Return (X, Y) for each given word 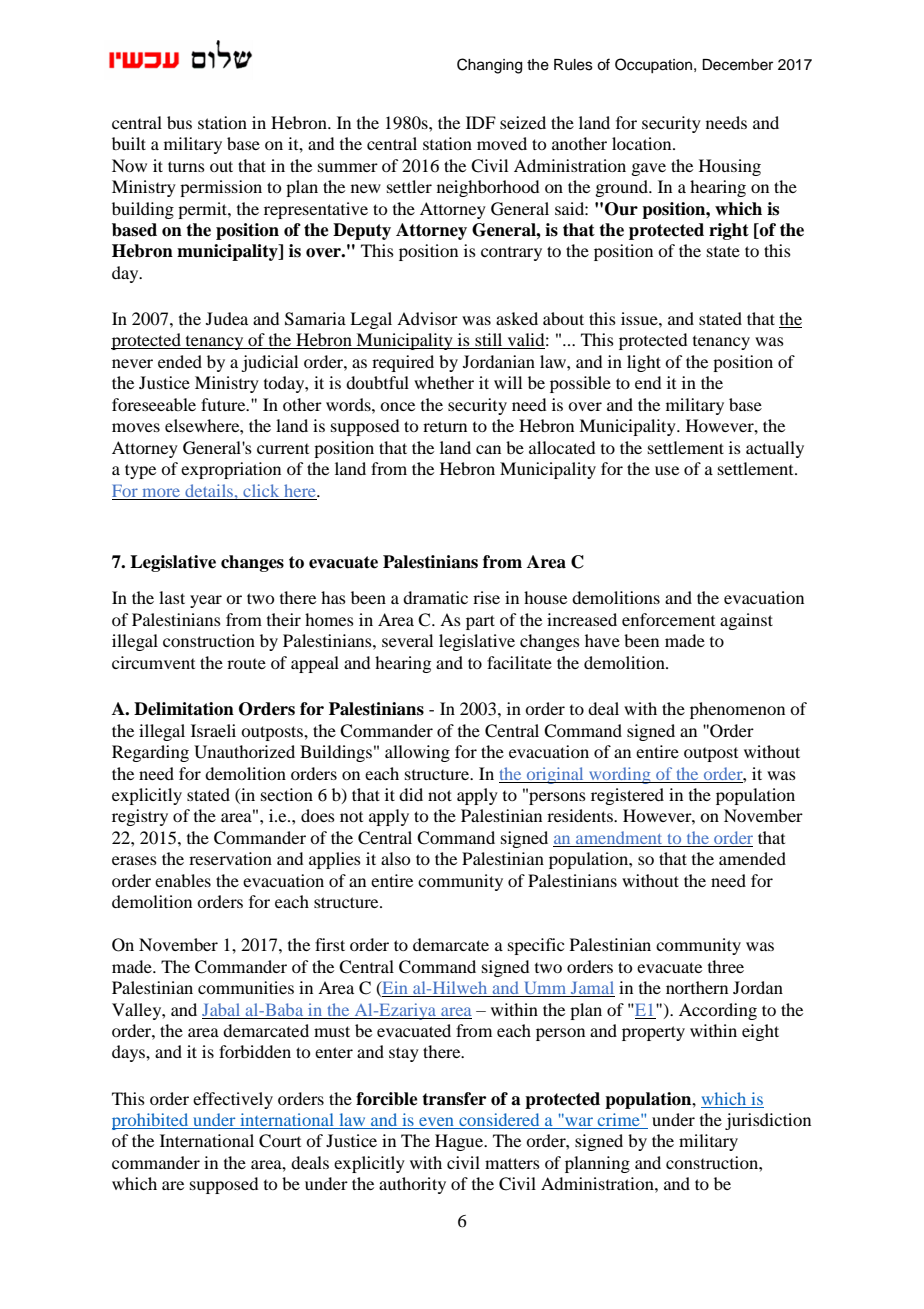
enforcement (668, 619)
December (737, 65)
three (726, 966)
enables (183, 880)
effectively (233, 1100)
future (224, 404)
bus (179, 122)
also (396, 858)
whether (444, 382)
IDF (481, 122)
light (644, 363)
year (206, 601)
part (480, 622)
